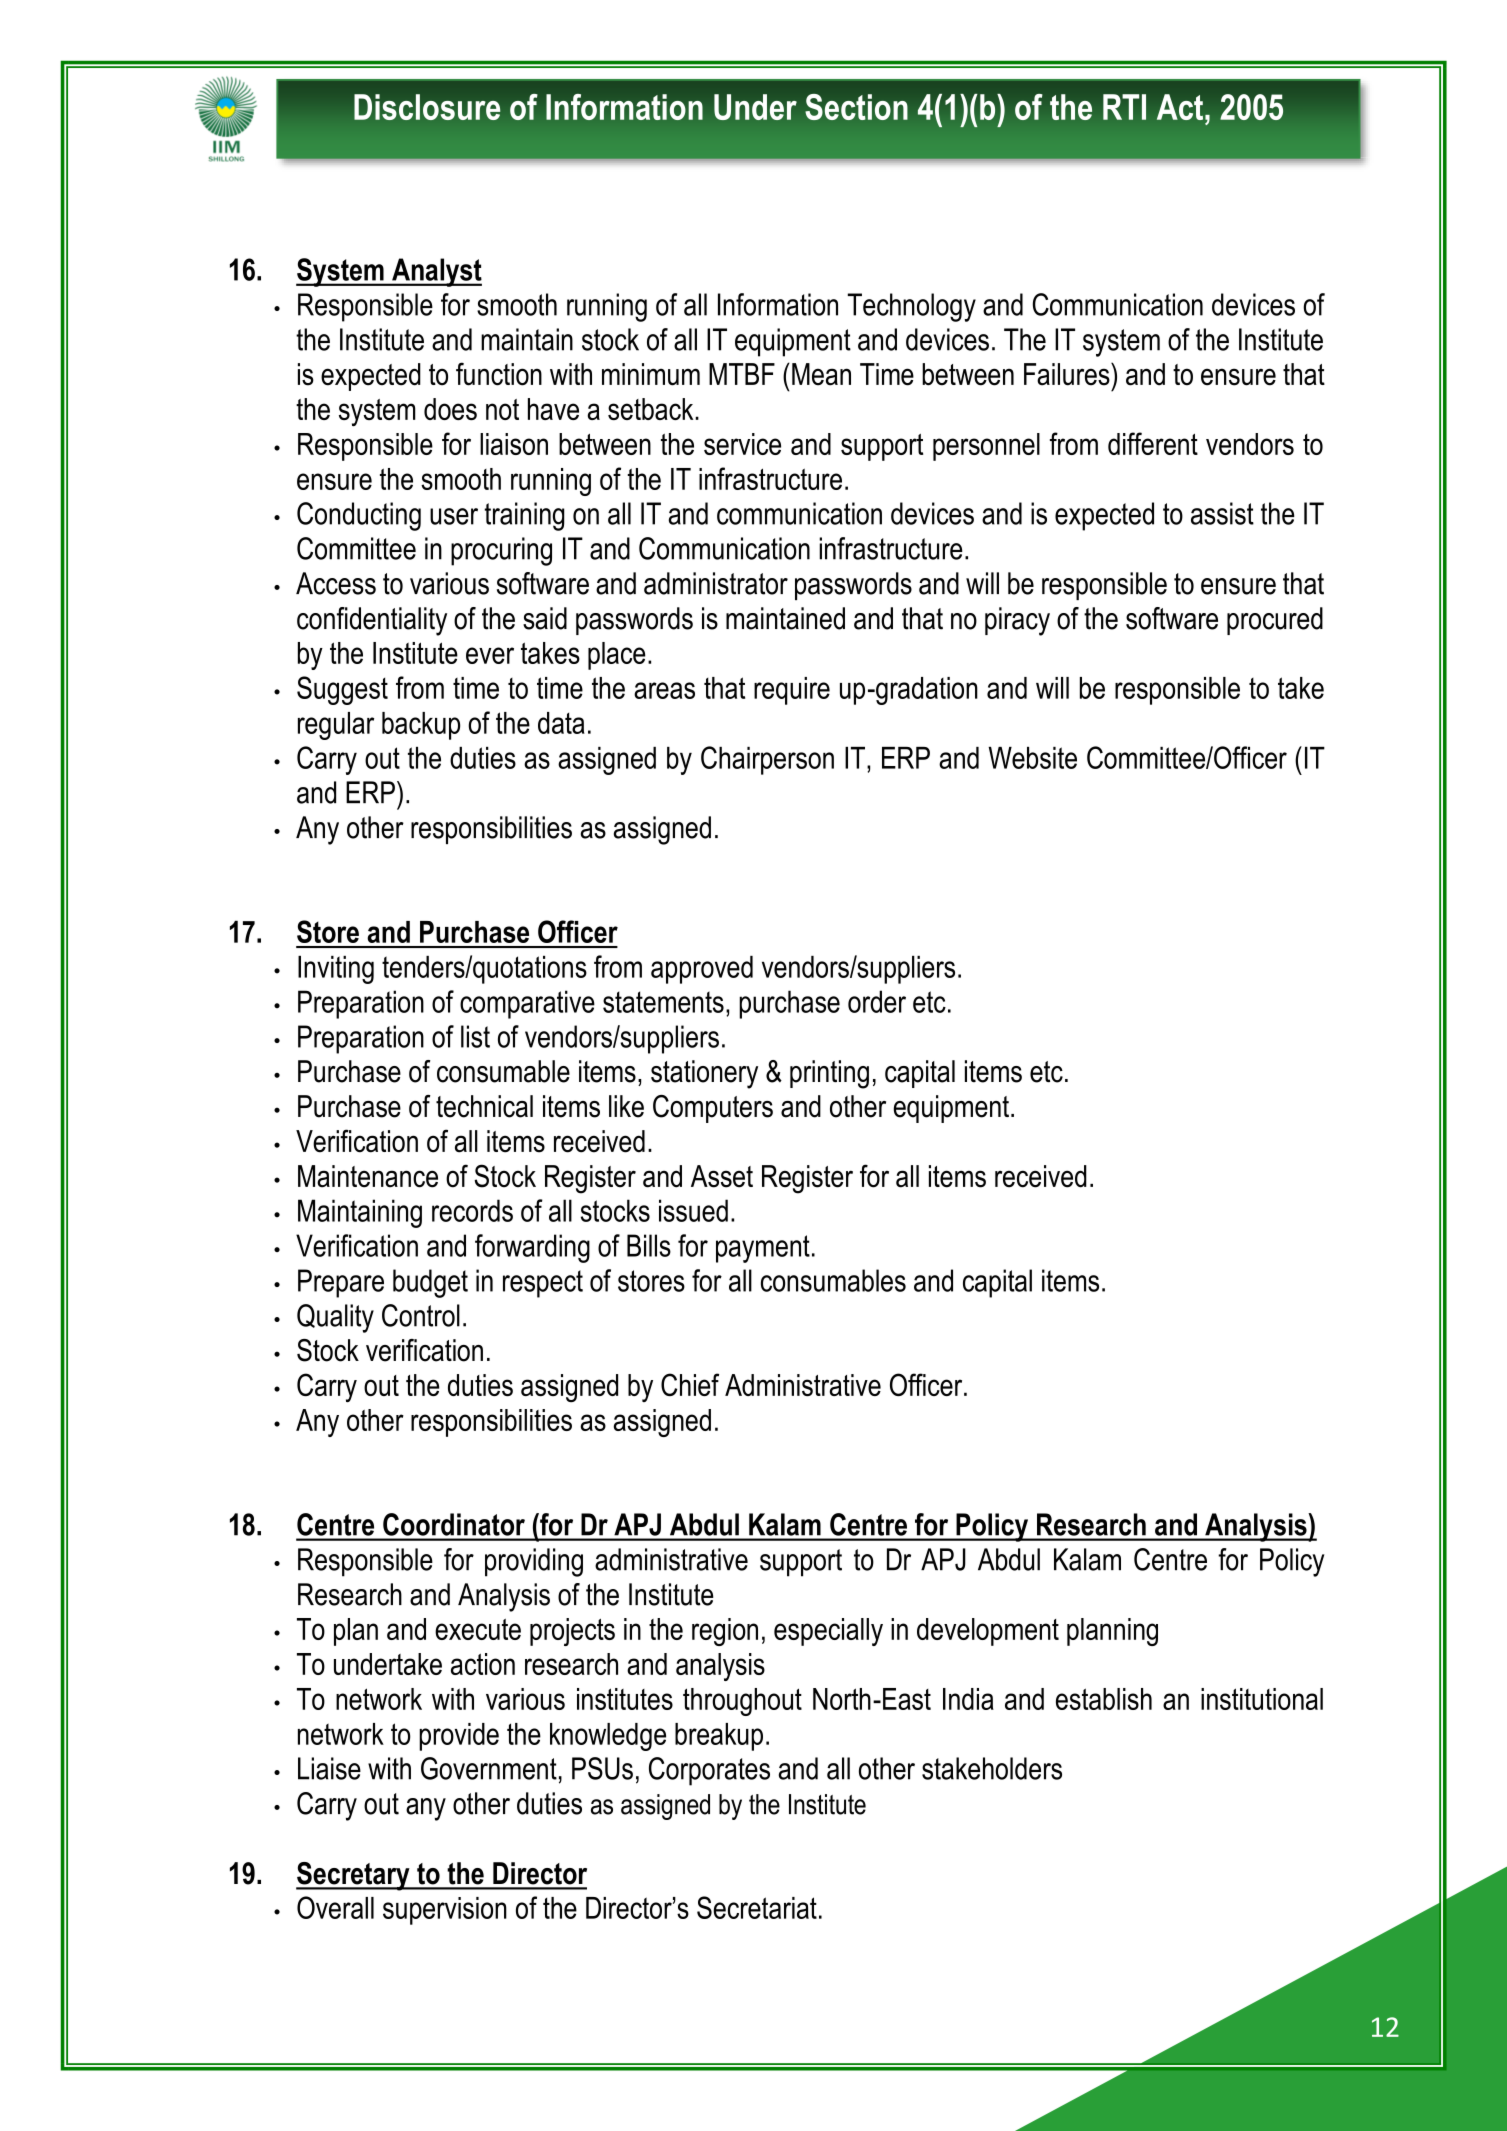  What do you see at coordinates (716, 583) in the screenshot?
I see `administrator` at bounding box center [716, 583].
